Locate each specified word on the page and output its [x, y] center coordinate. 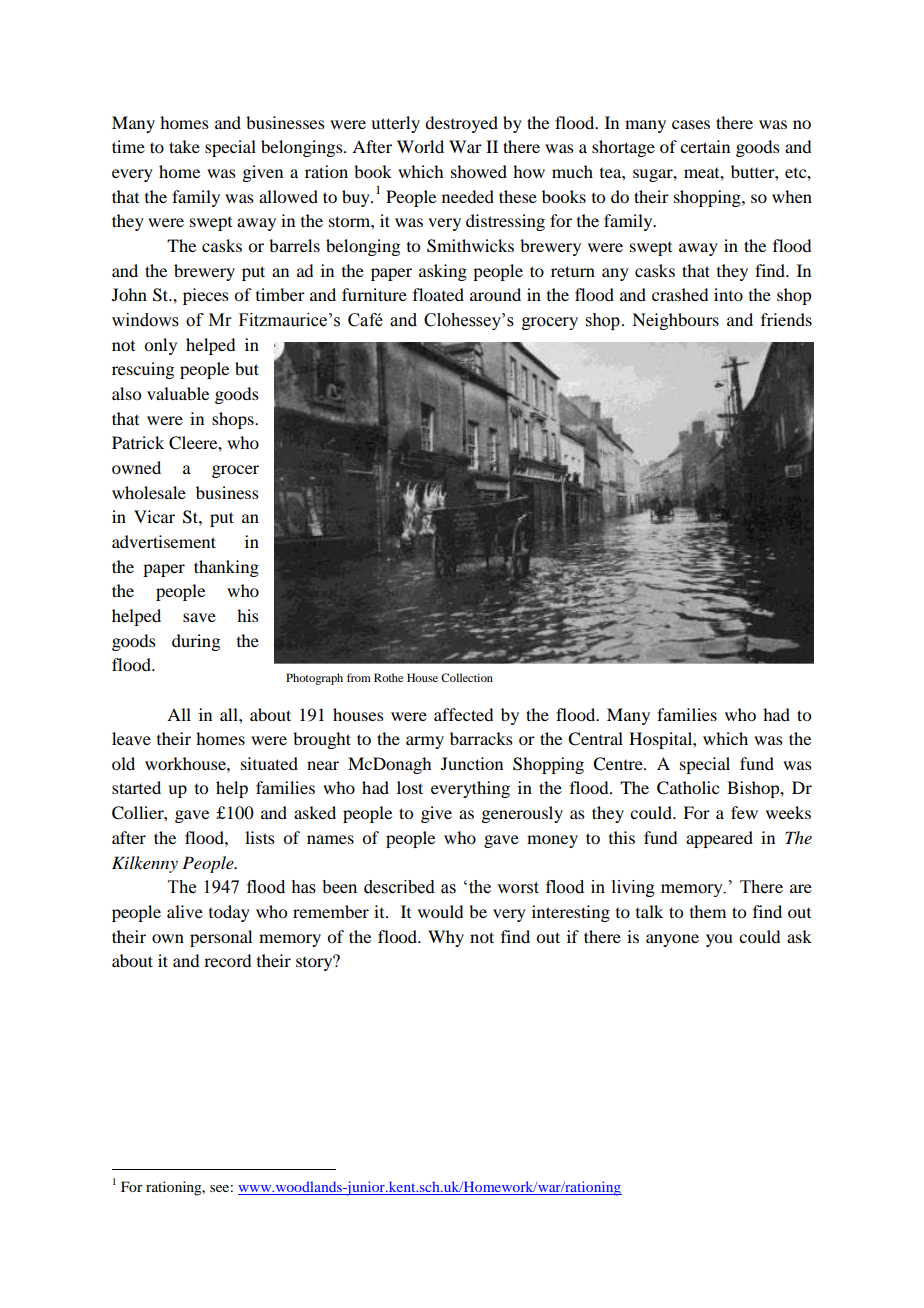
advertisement [164, 541]
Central [595, 739]
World [420, 146]
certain [705, 146]
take [184, 146]
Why [446, 938]
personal [221, 938]
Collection [467, 677]
